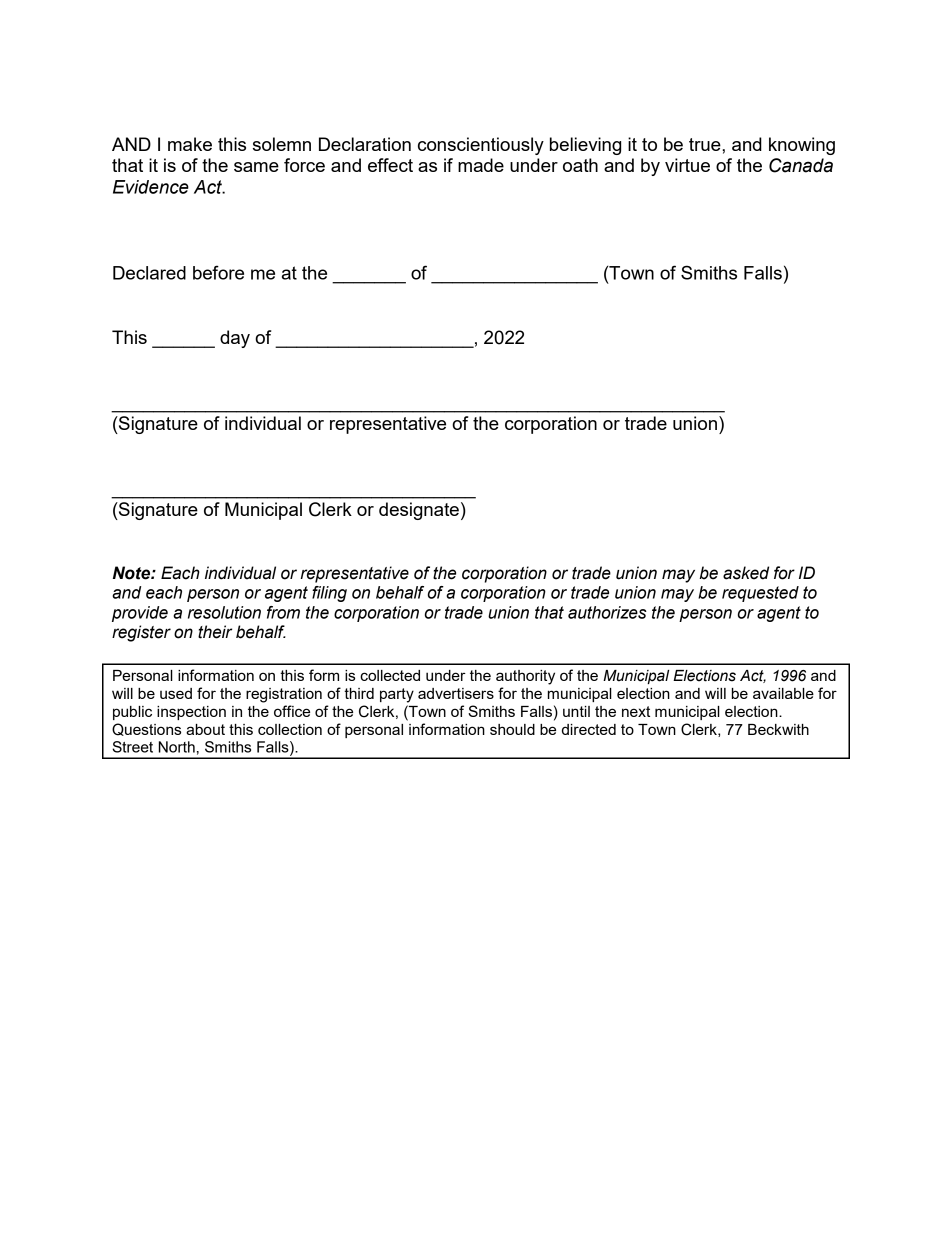 The height and width of the page is (1233, 952). Describe the element at coordinates (205, 729) in the page. I see `about` at that location.
